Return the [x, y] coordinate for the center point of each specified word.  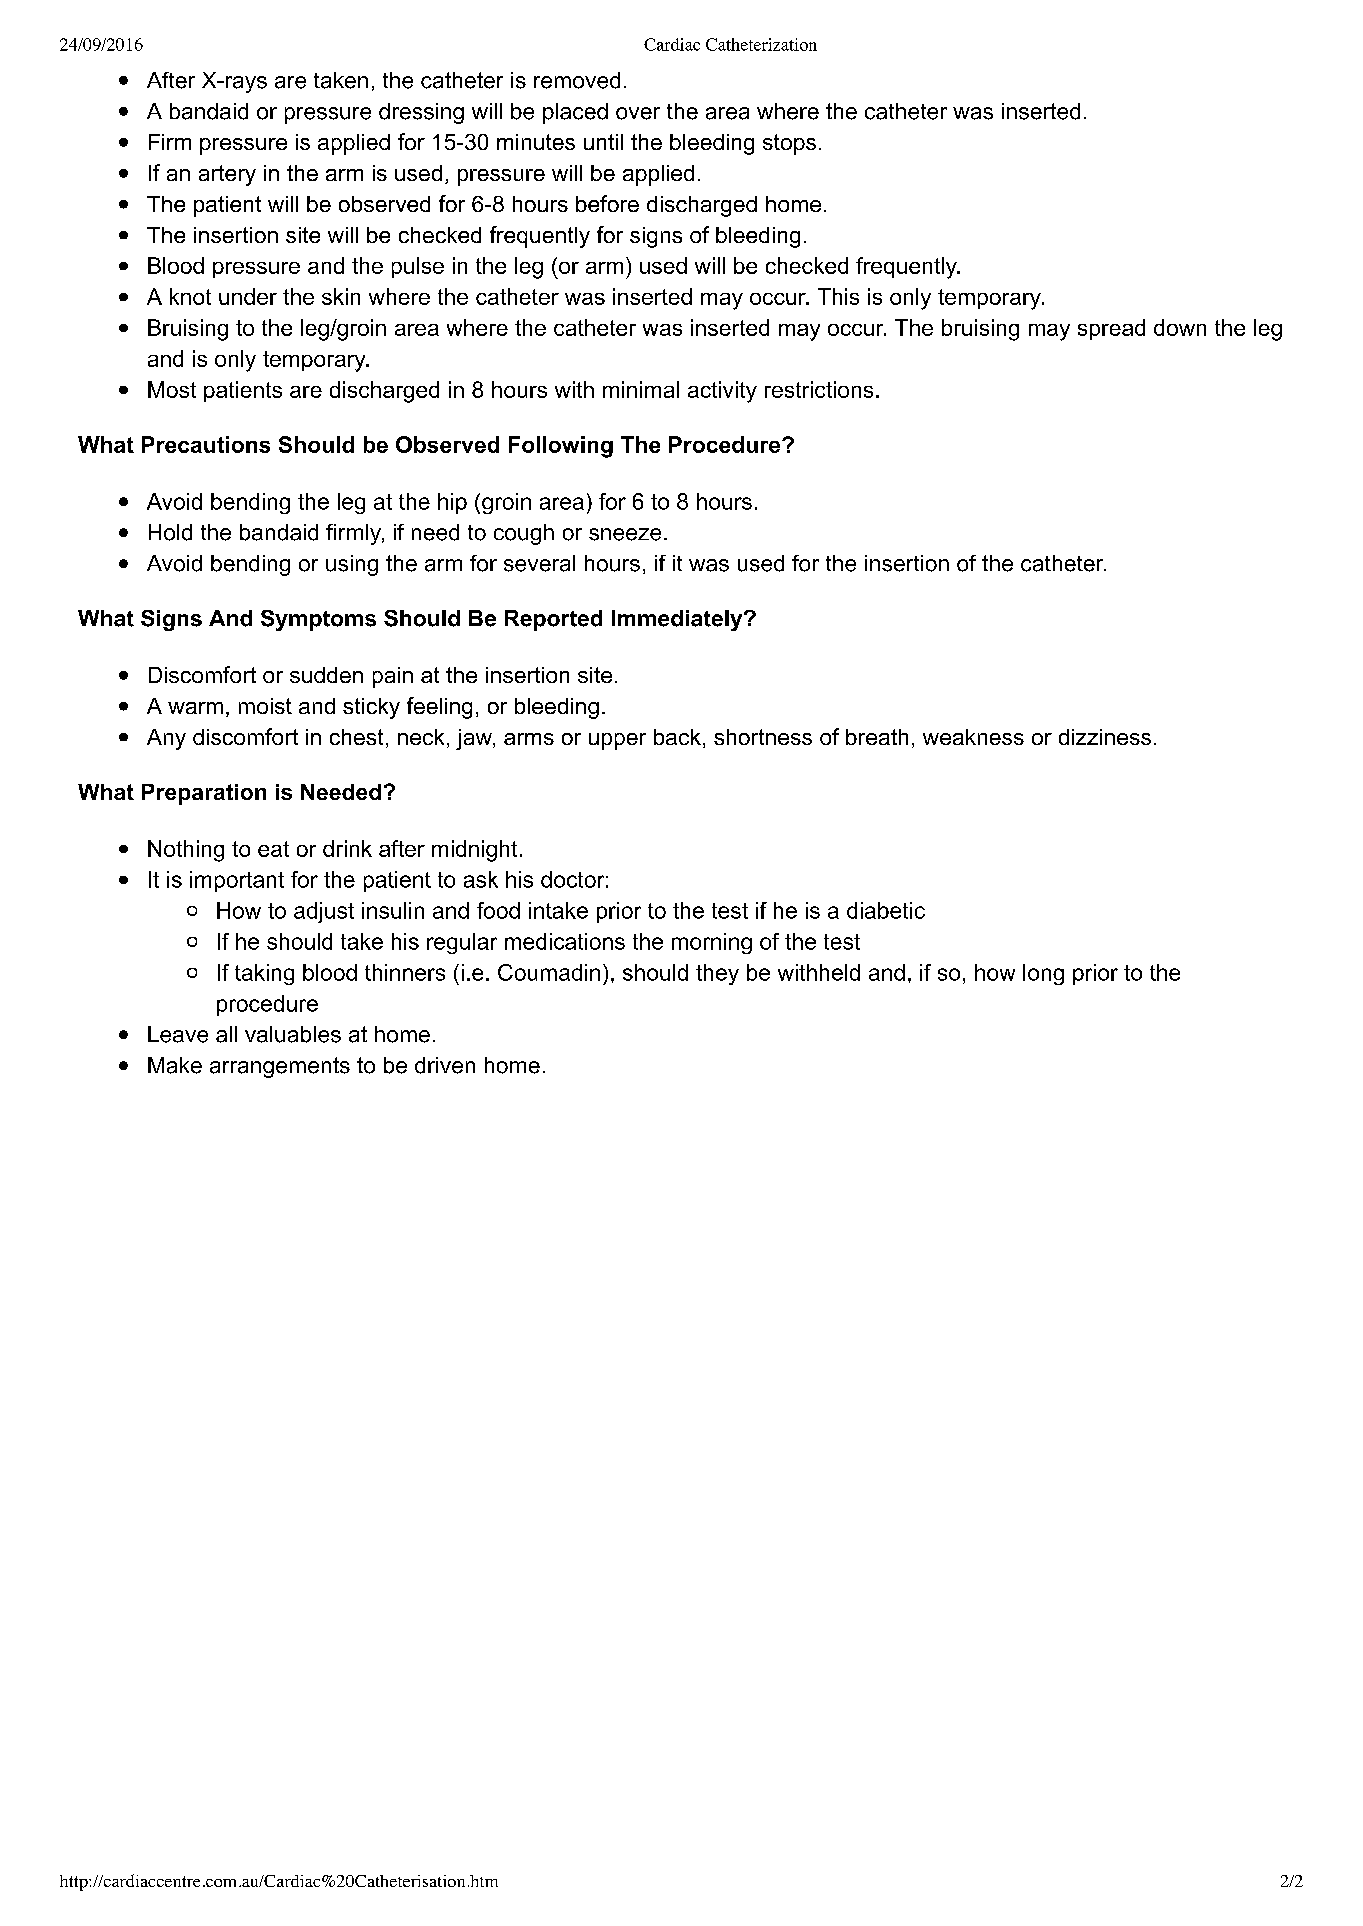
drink [347, 848]
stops [789, 144]
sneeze [625, 534]
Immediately [678, 620]
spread [1111, 329]
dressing [421, 113]
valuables [293, 1034]
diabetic [886, 910]
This [838, 296]
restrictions [819, 389]
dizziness [1105, 737]
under [248, 296]
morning [712, 943]
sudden [326, 675]
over [638, 113]
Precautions [206, 444]
